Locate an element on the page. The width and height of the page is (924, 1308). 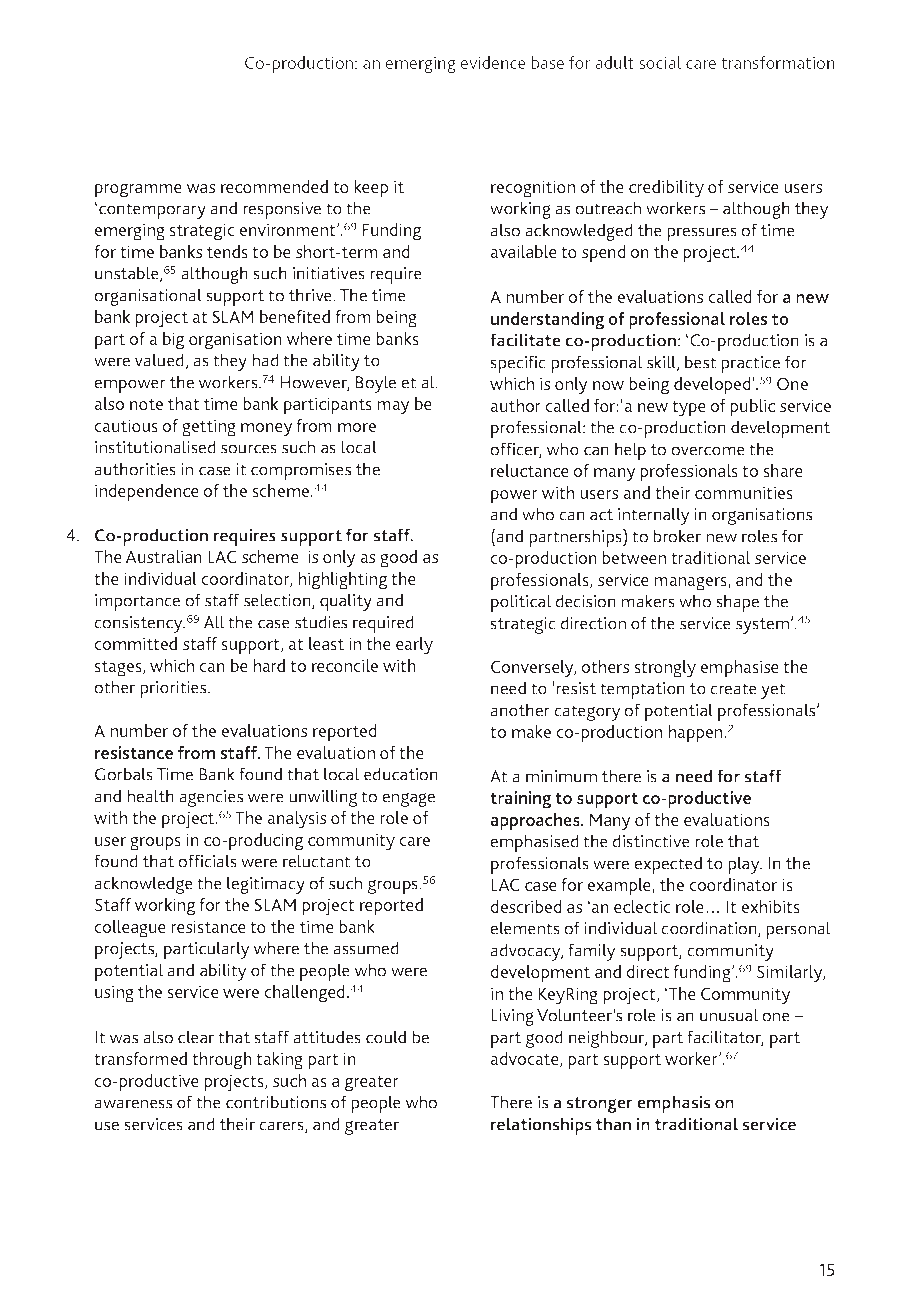
officials is located at coordinates (207, 861).
